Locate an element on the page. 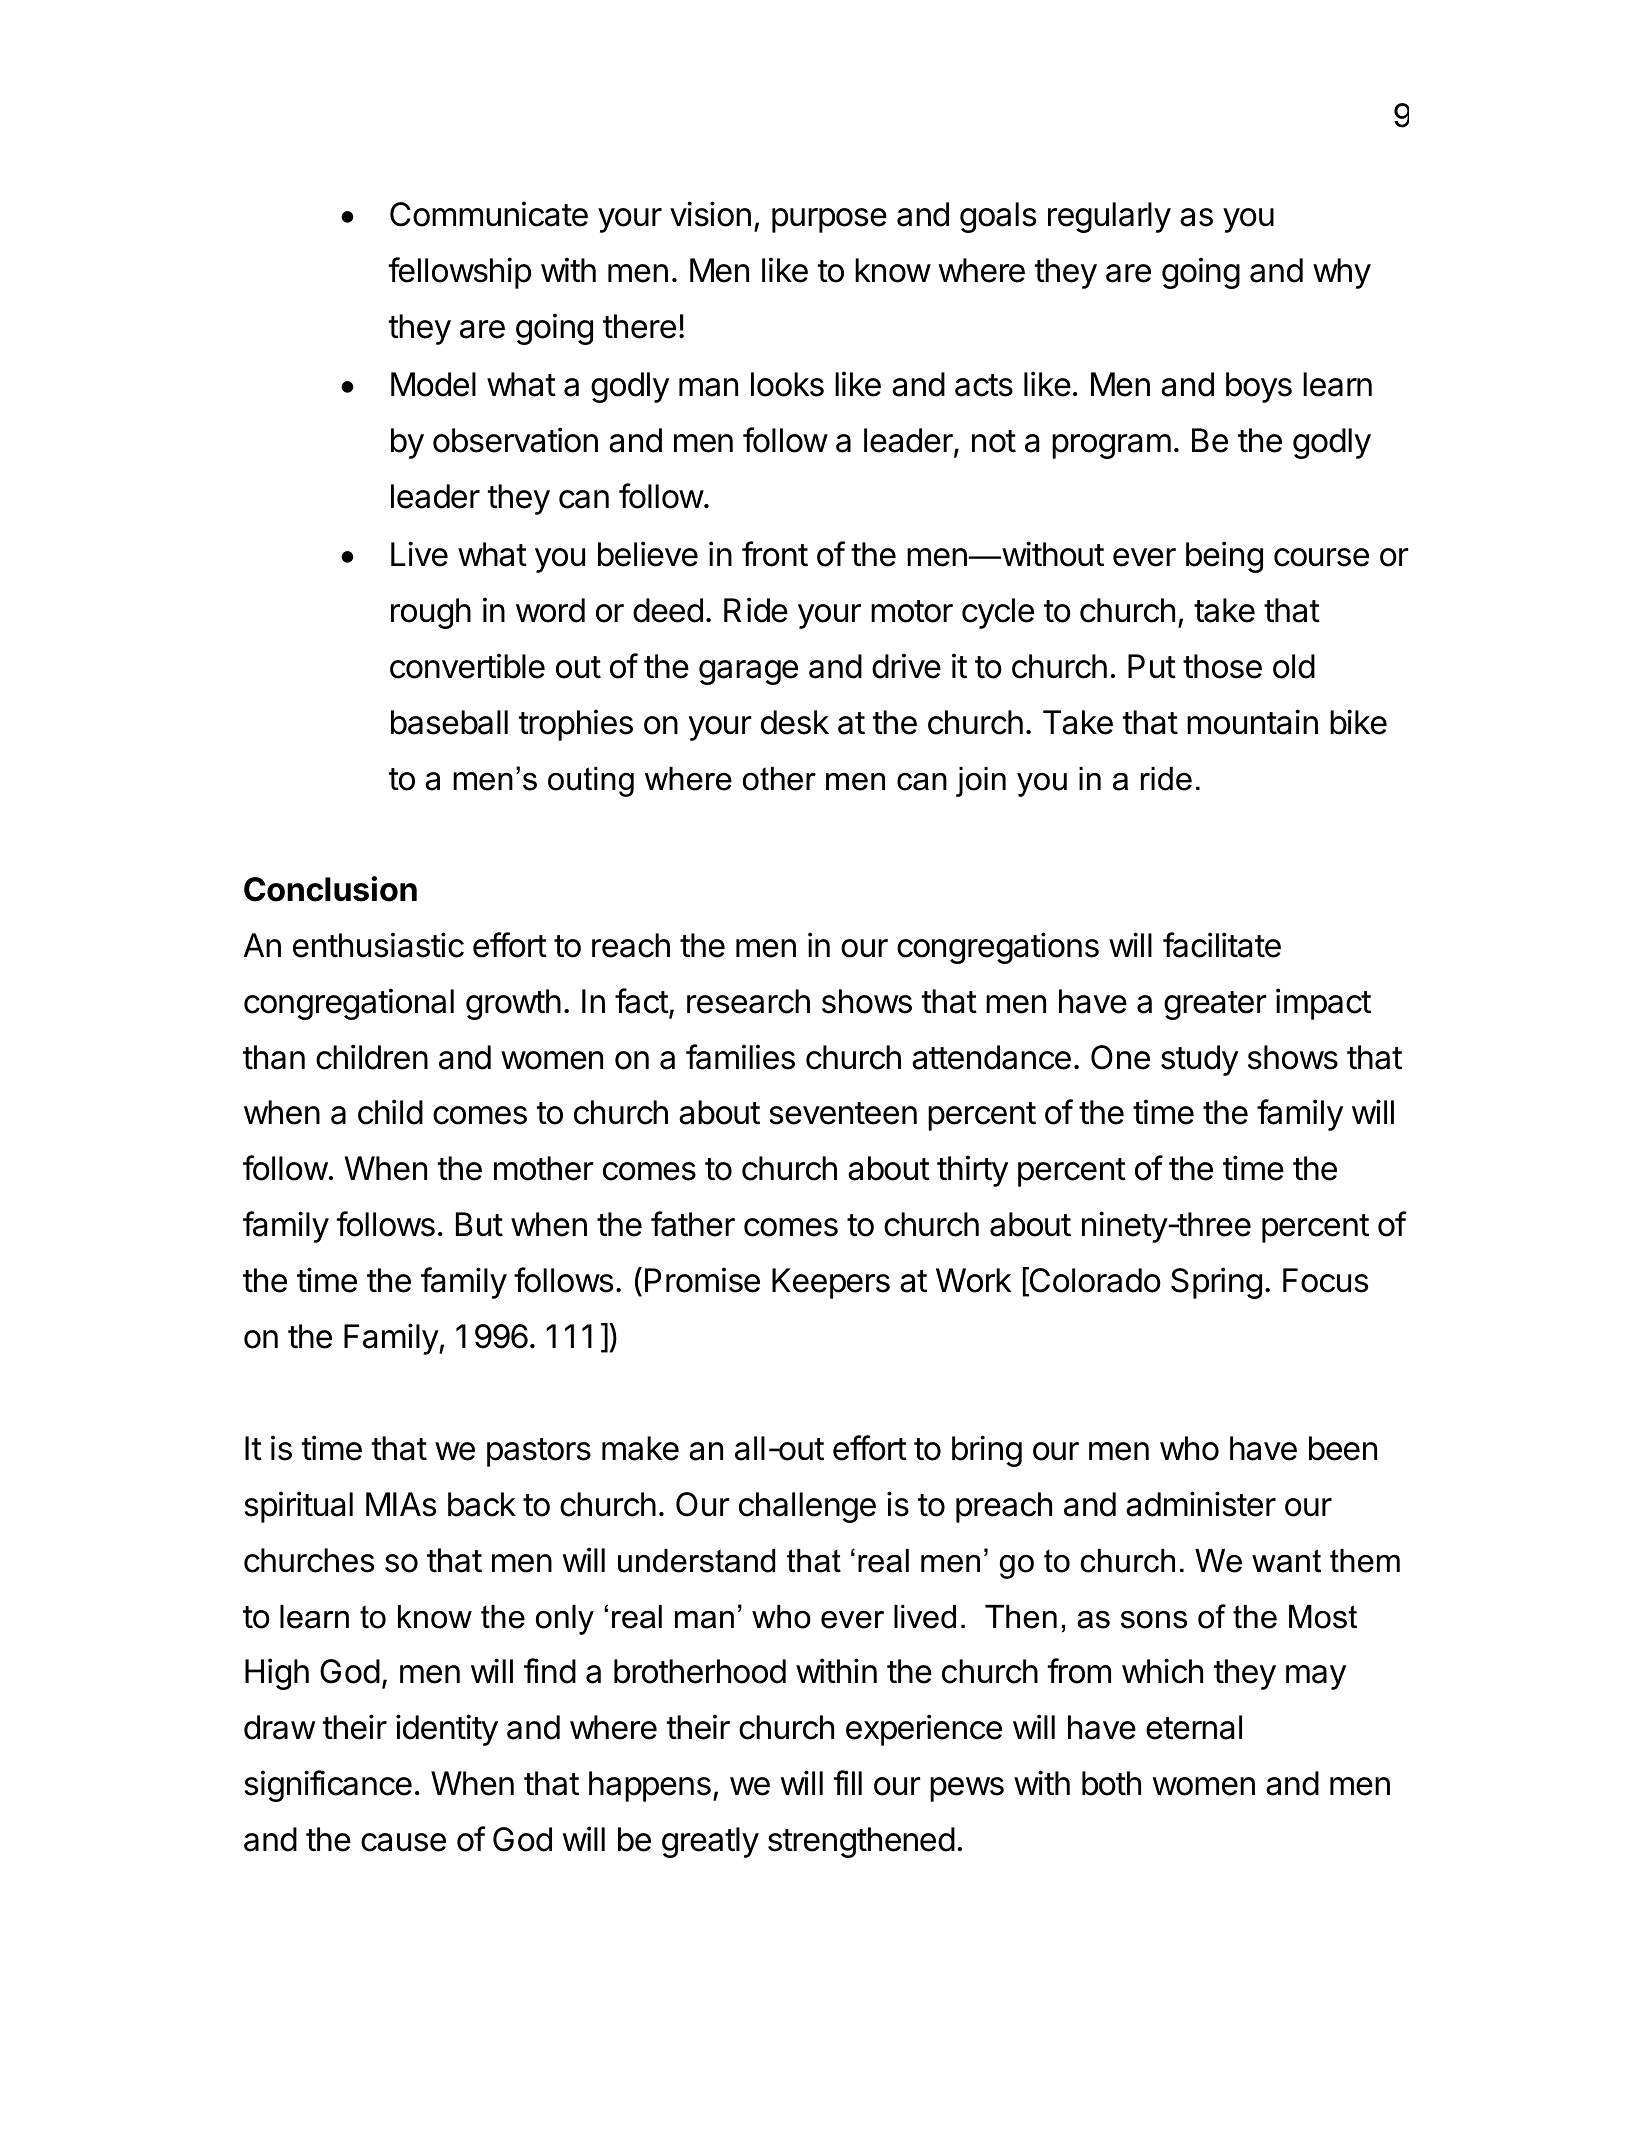 Image resolution: width=1651 pixels, height=2137 pixels. fellowship is located at coordinates (460, 273).
